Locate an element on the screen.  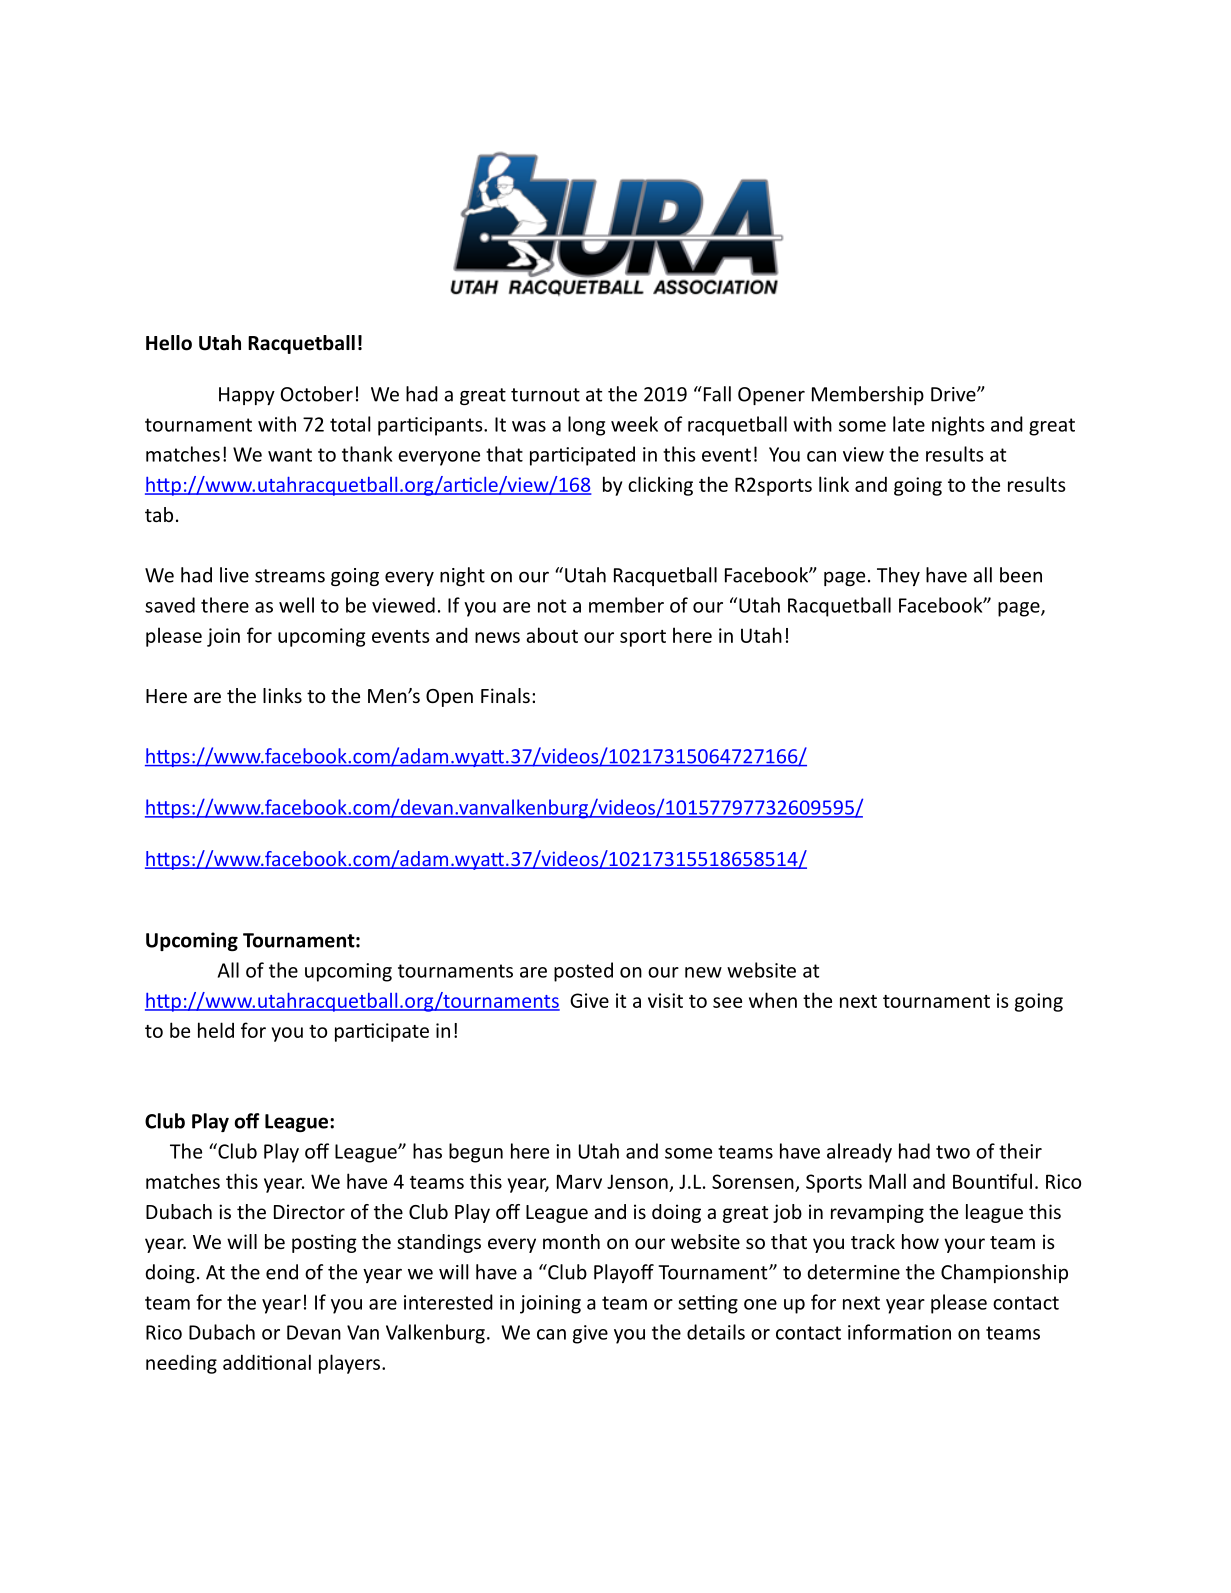
turnout is located at coordinates (545, 395).
